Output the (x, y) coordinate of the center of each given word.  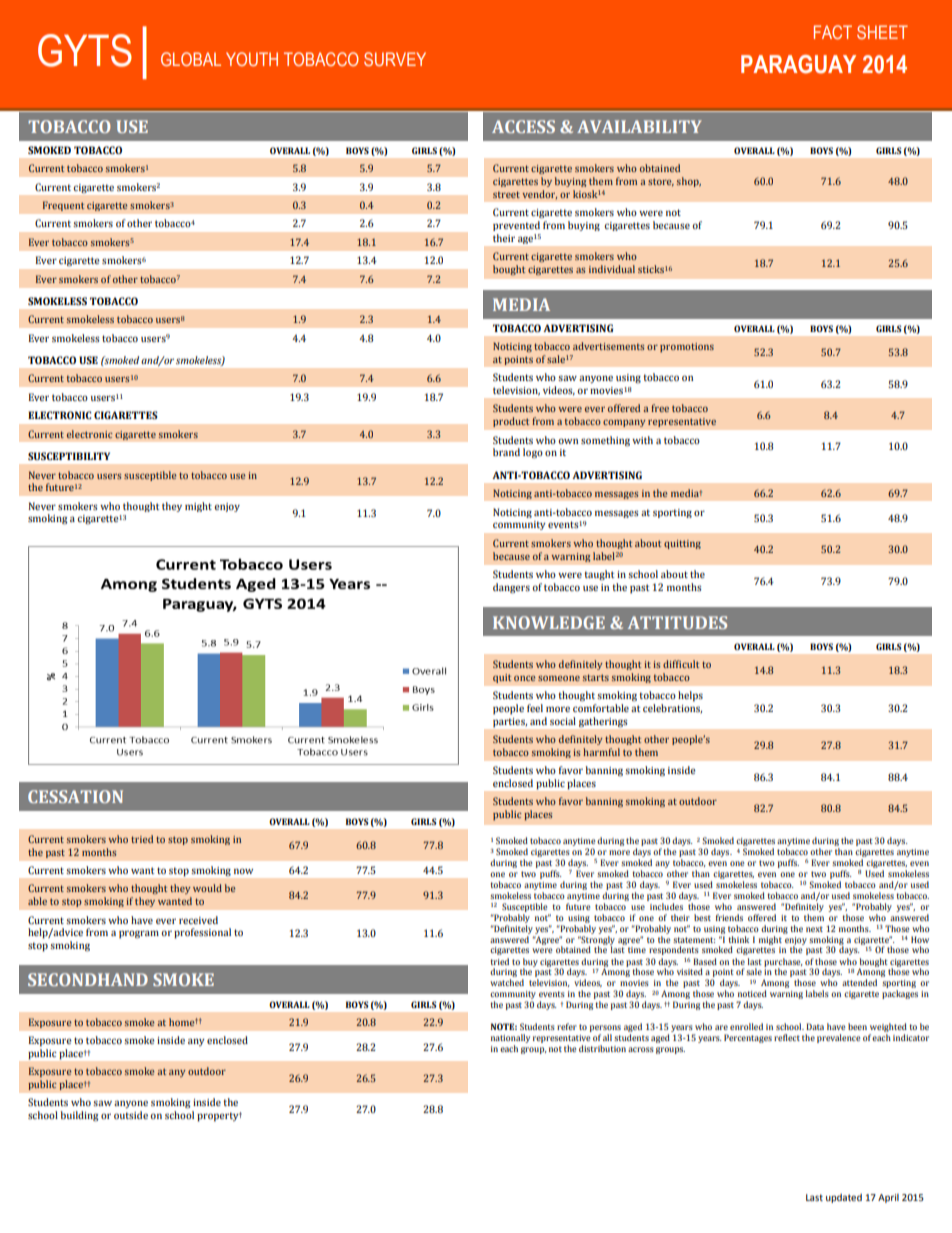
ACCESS (523, 126)
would (207, 888)
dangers (511, 588)
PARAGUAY (798, 64)
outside (131, 1115)
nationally (510, 1040)
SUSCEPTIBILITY (69, 456)
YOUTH (252, 59)
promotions (687, 348)
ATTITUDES (677, 622)
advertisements (608, 346)
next (814, 929)
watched (507, 982)
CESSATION (75, 796)
